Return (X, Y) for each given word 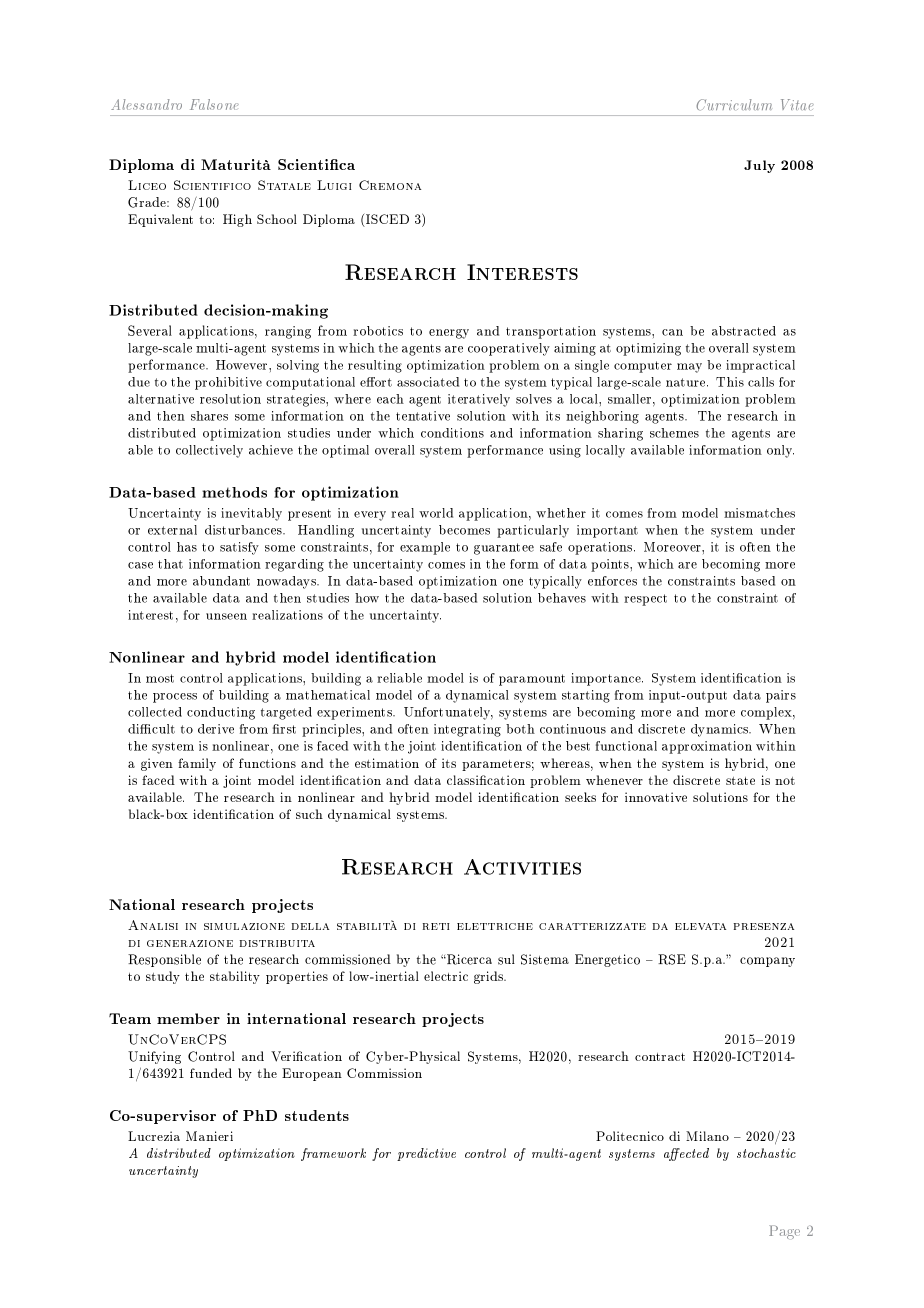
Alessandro (146, 104)
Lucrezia (154, 1136)
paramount (532, 680)
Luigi (334, 185)
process (175, 698)
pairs (781, 696)
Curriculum (734, 105)
